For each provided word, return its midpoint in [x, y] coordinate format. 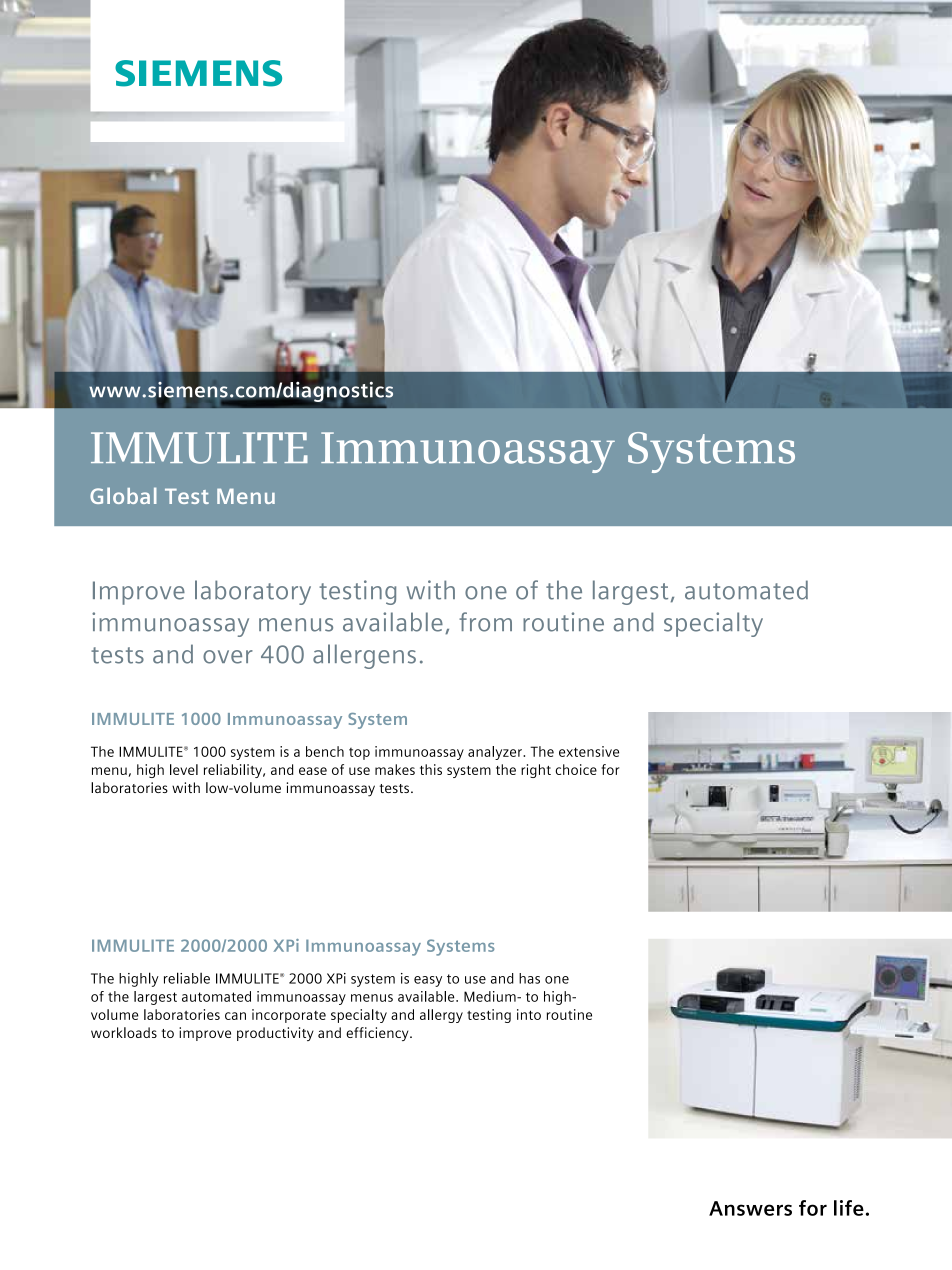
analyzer [496, 753]
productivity [275, 1034]
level [184, 769]
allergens [364, 656]
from [485, 622]
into [529, 1014]
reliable [187, 978]
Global [123, 495]
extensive [589, 751]
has [529, 978]
